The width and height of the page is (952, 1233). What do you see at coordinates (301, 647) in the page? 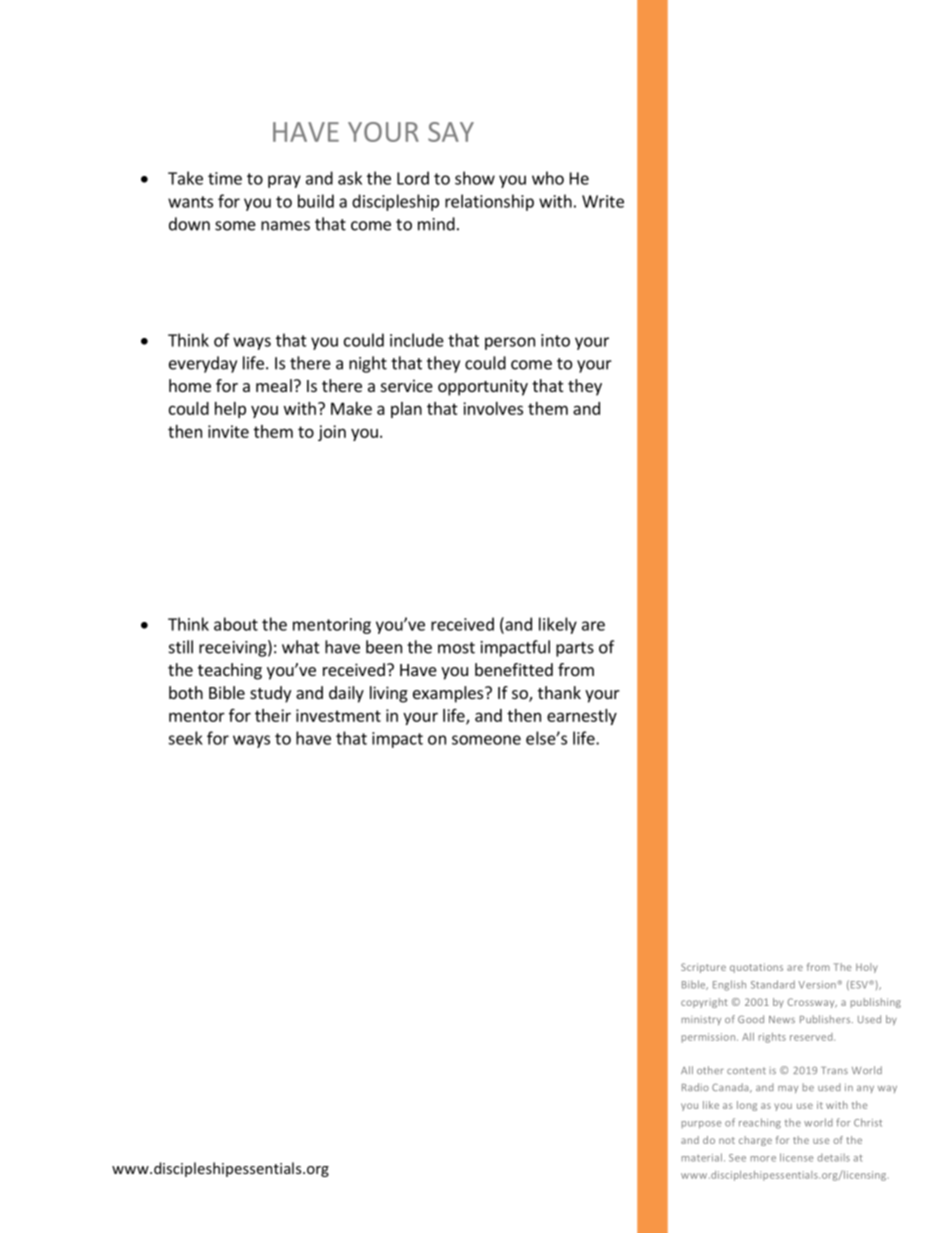
I see `what` at bounding box center [301, 647].
